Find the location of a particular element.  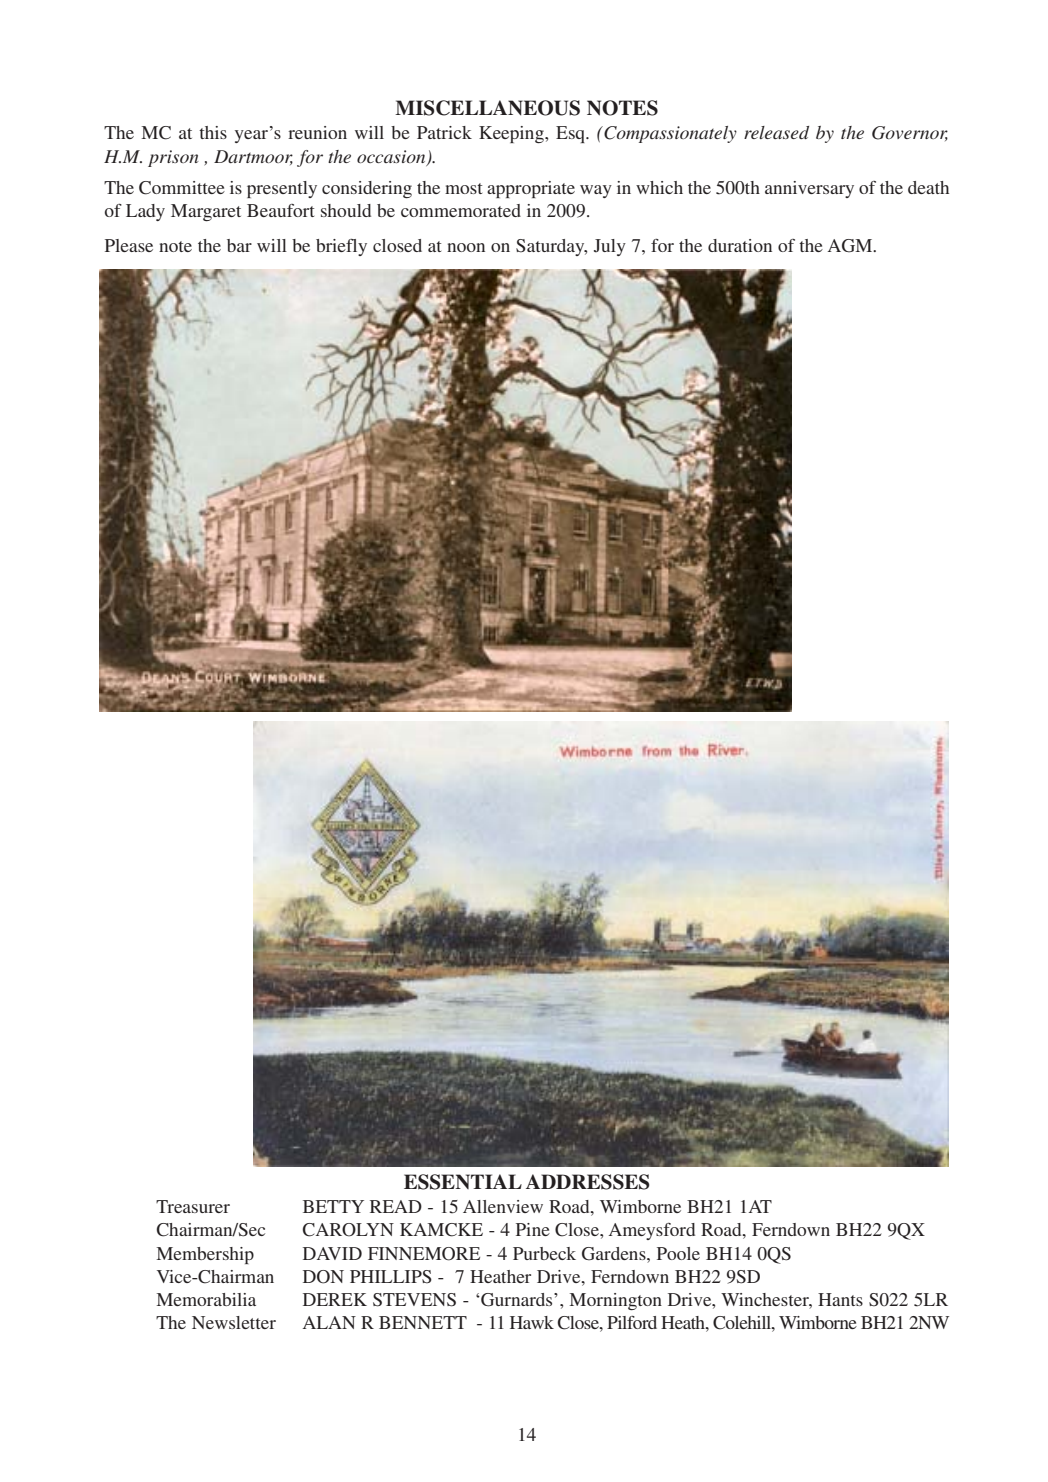

released is located at coordinates (776, 132).
